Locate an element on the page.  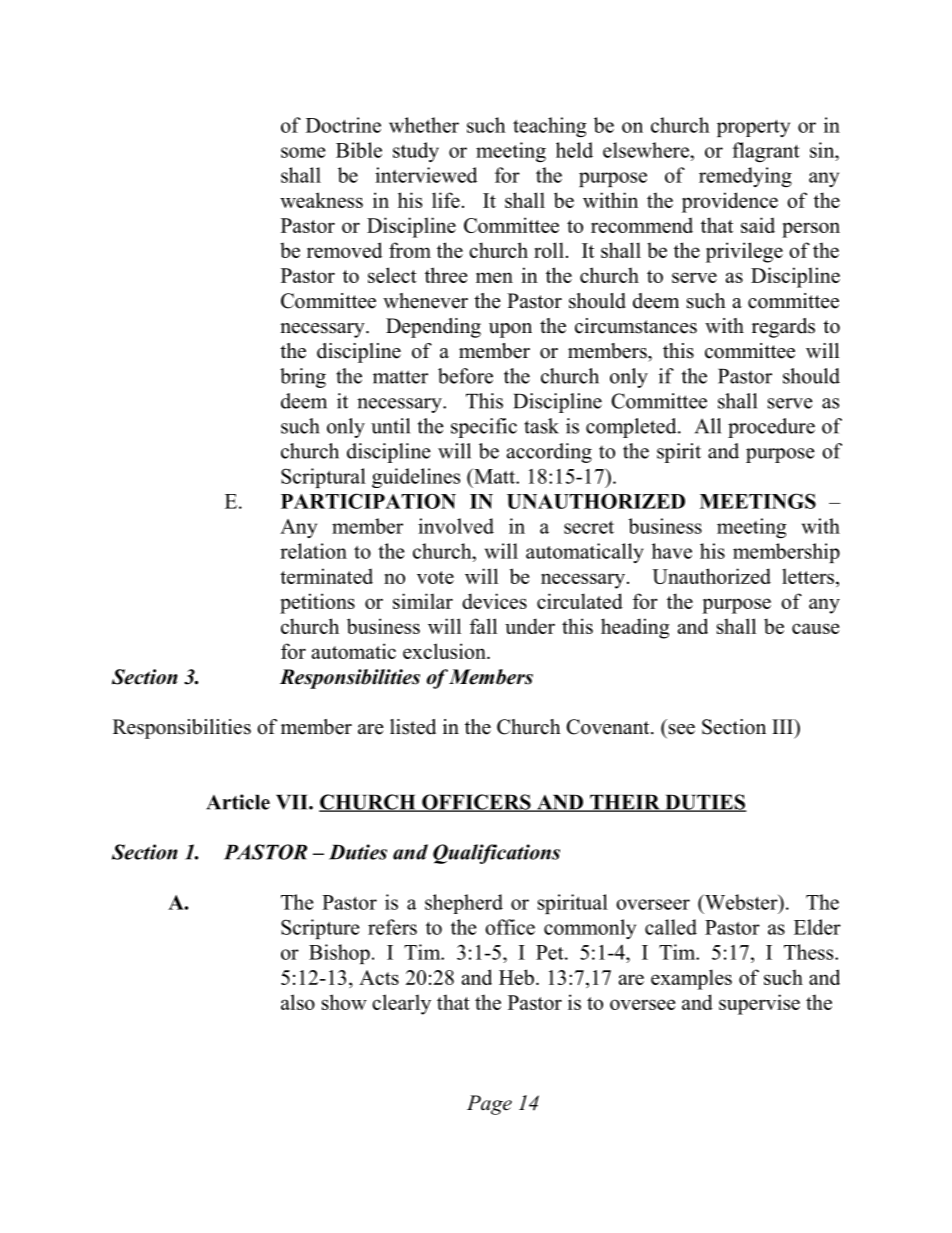
Scriptural is located at coordinates (323, 478).
